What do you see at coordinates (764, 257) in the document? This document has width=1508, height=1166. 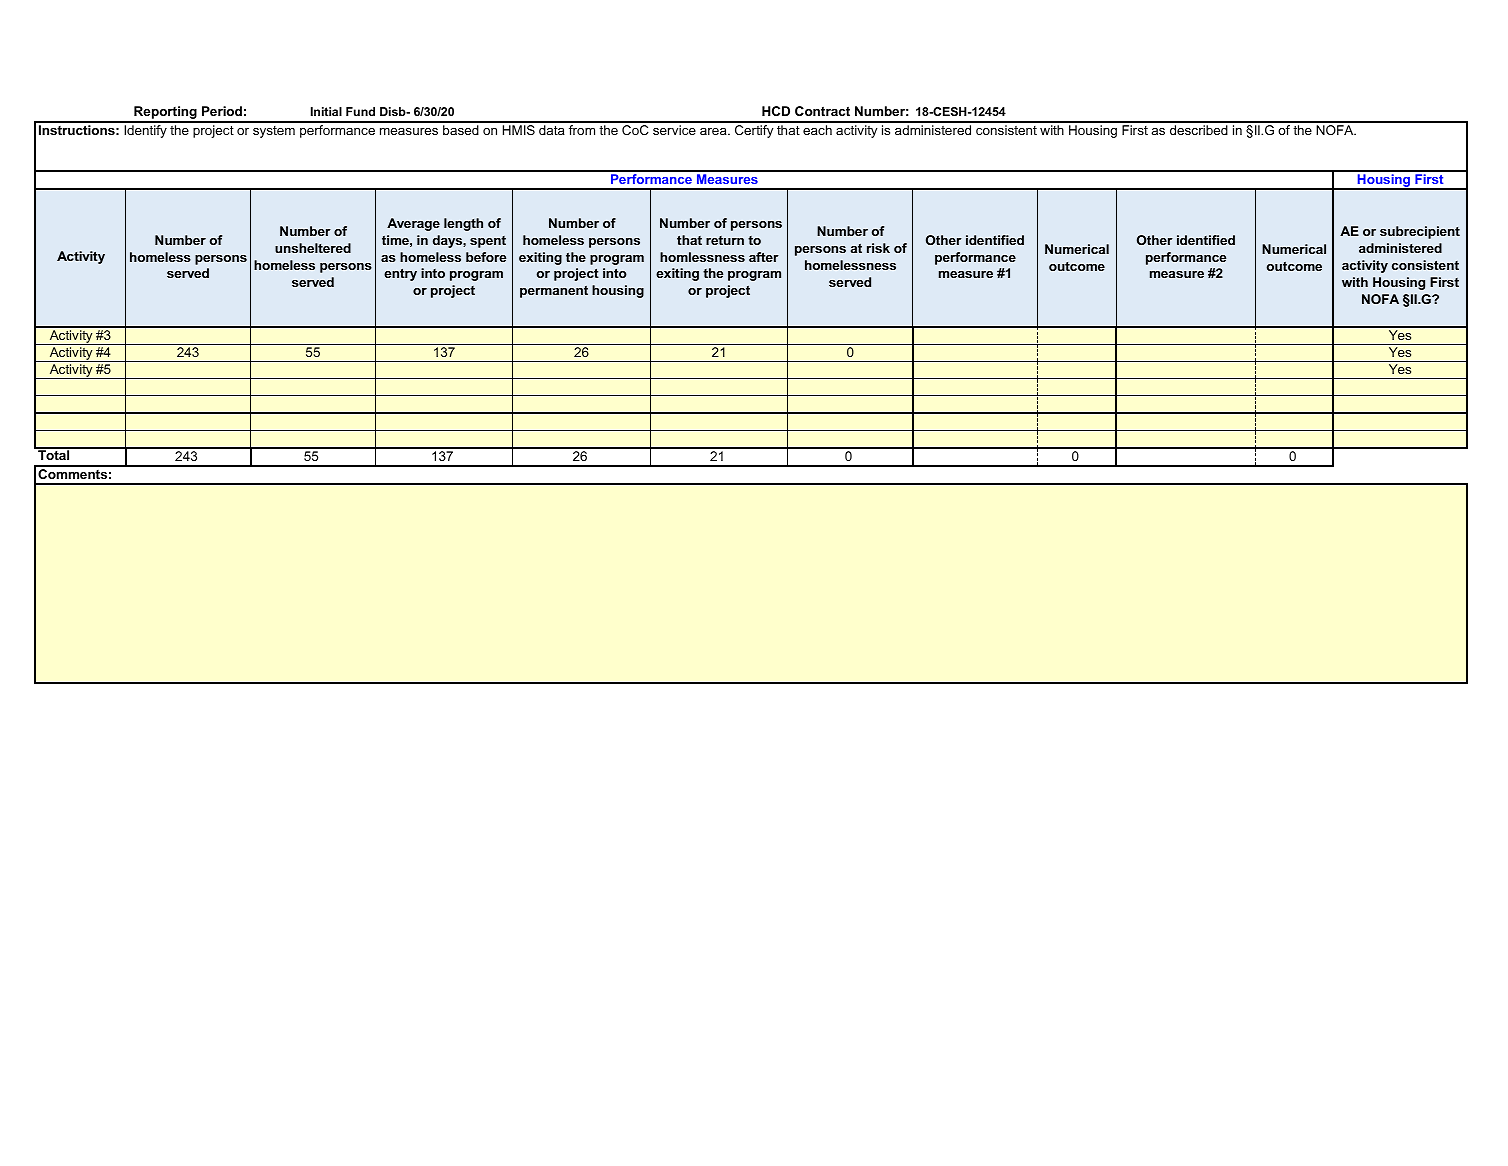 I see `after` at bounding box center [764, 257].
